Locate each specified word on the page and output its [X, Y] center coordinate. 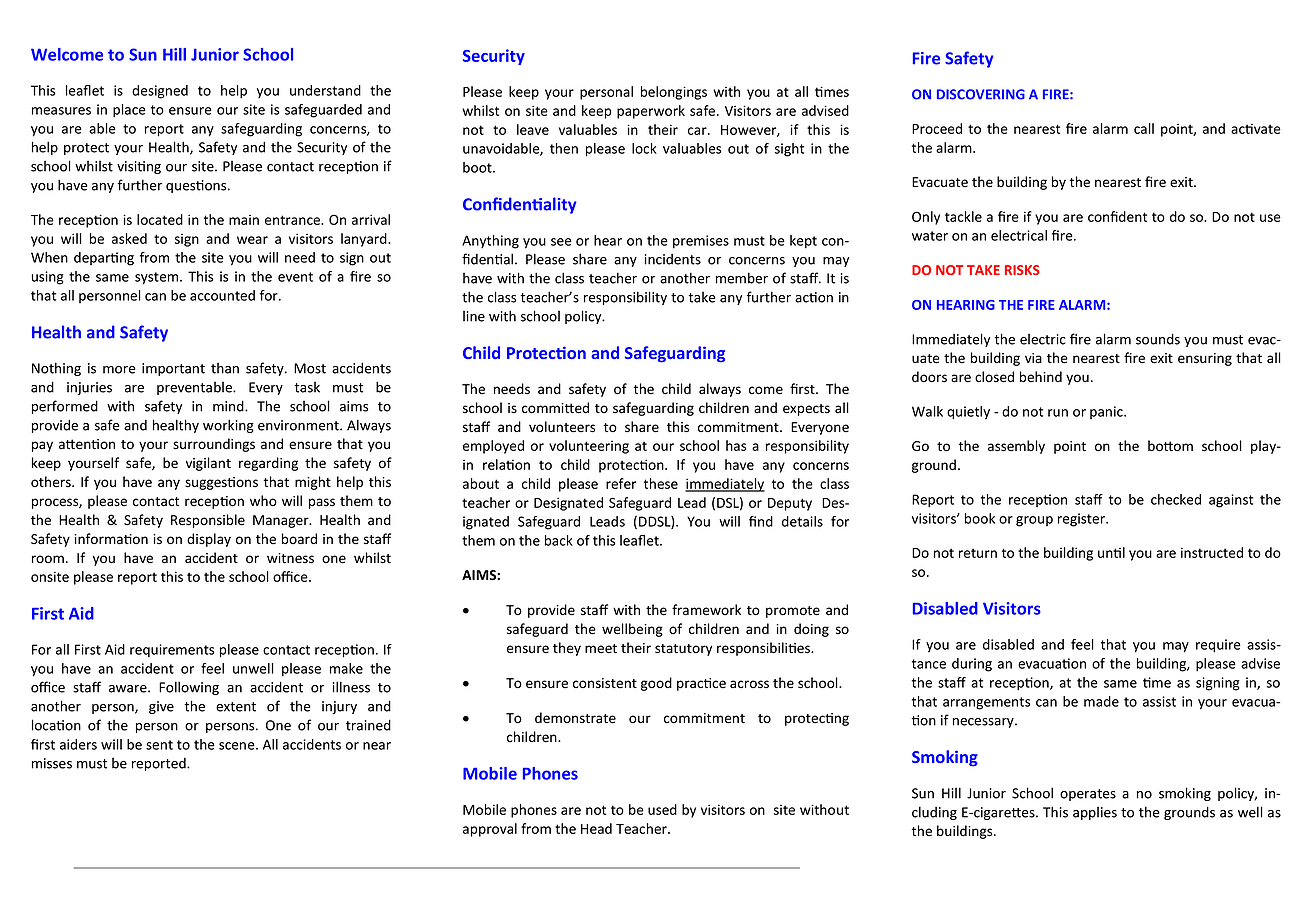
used [662, 809]
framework [706, 610]
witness [290, 558]
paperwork [651, 112]
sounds [1158, 339]
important [173, 369]
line [474, 316]
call [1144, 128]
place [129, 111]
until [1111, 552]
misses [52, 763]
